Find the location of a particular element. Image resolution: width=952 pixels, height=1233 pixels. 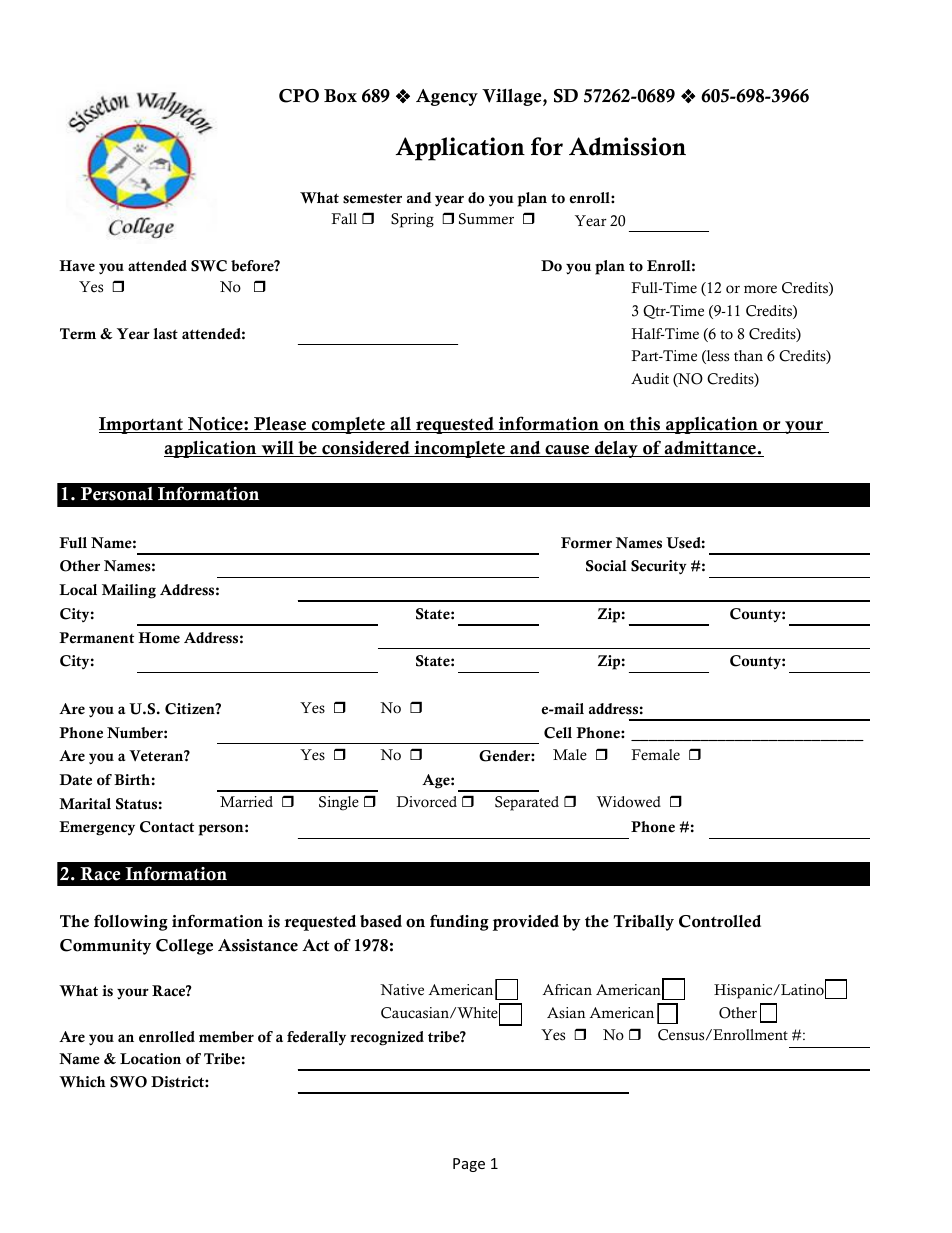

Home is located at coordinates (159, 638).
